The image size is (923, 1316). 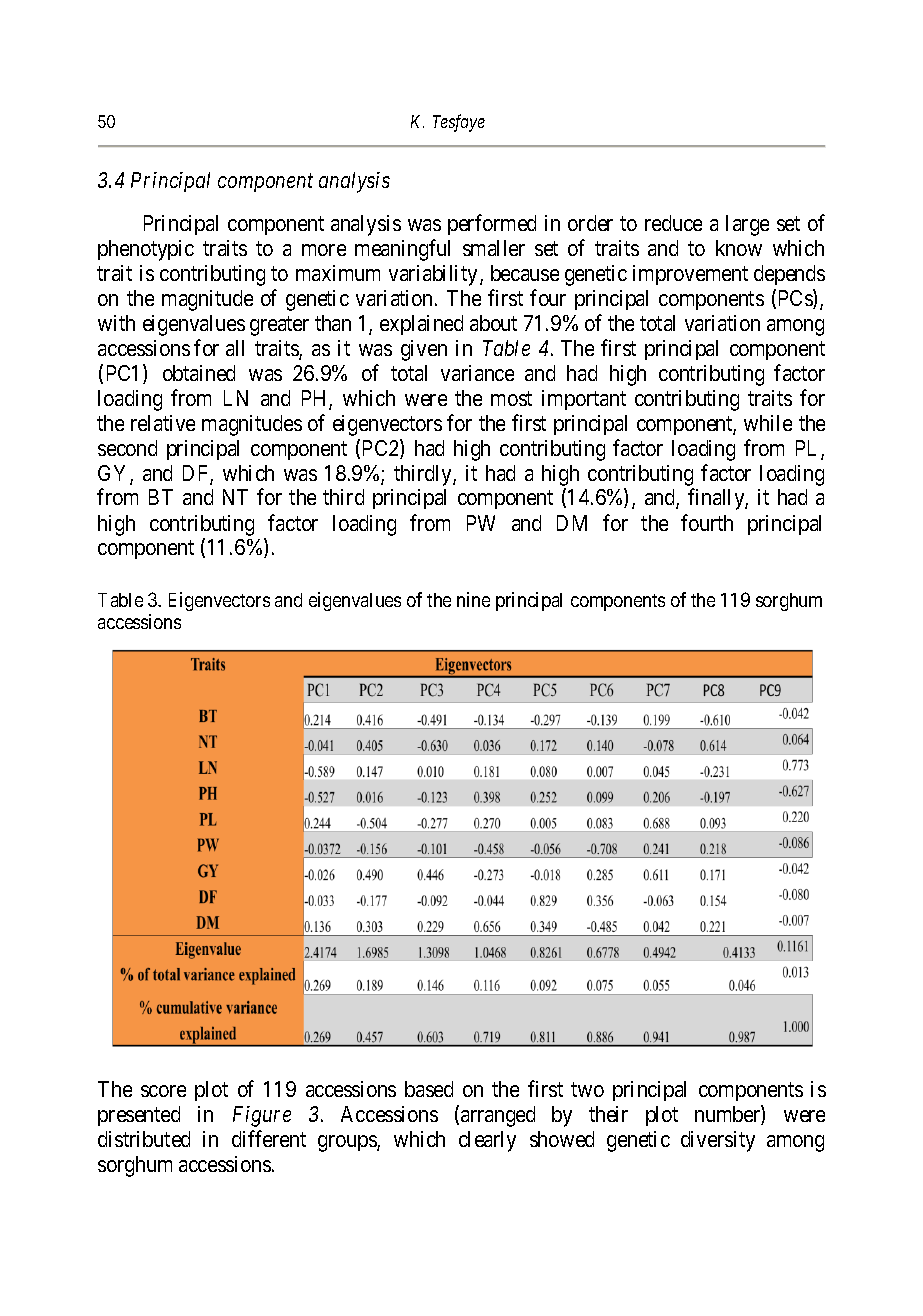 What do you see at coordinates (146, 250) in the document?
I see `phenotypic` at bounding box center [146, 250].
